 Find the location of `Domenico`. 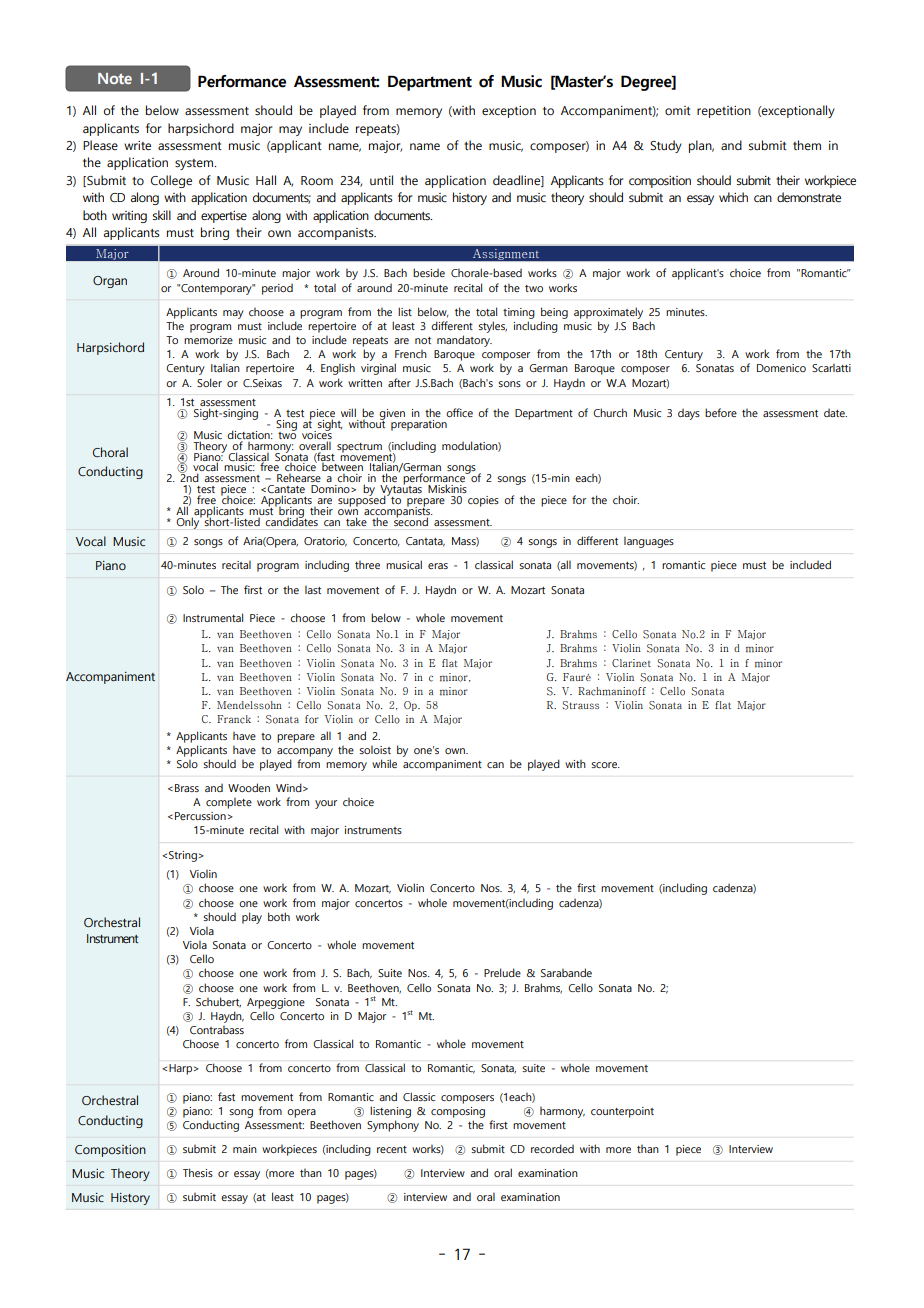

Domenico is located at coordinates (781, 368).
